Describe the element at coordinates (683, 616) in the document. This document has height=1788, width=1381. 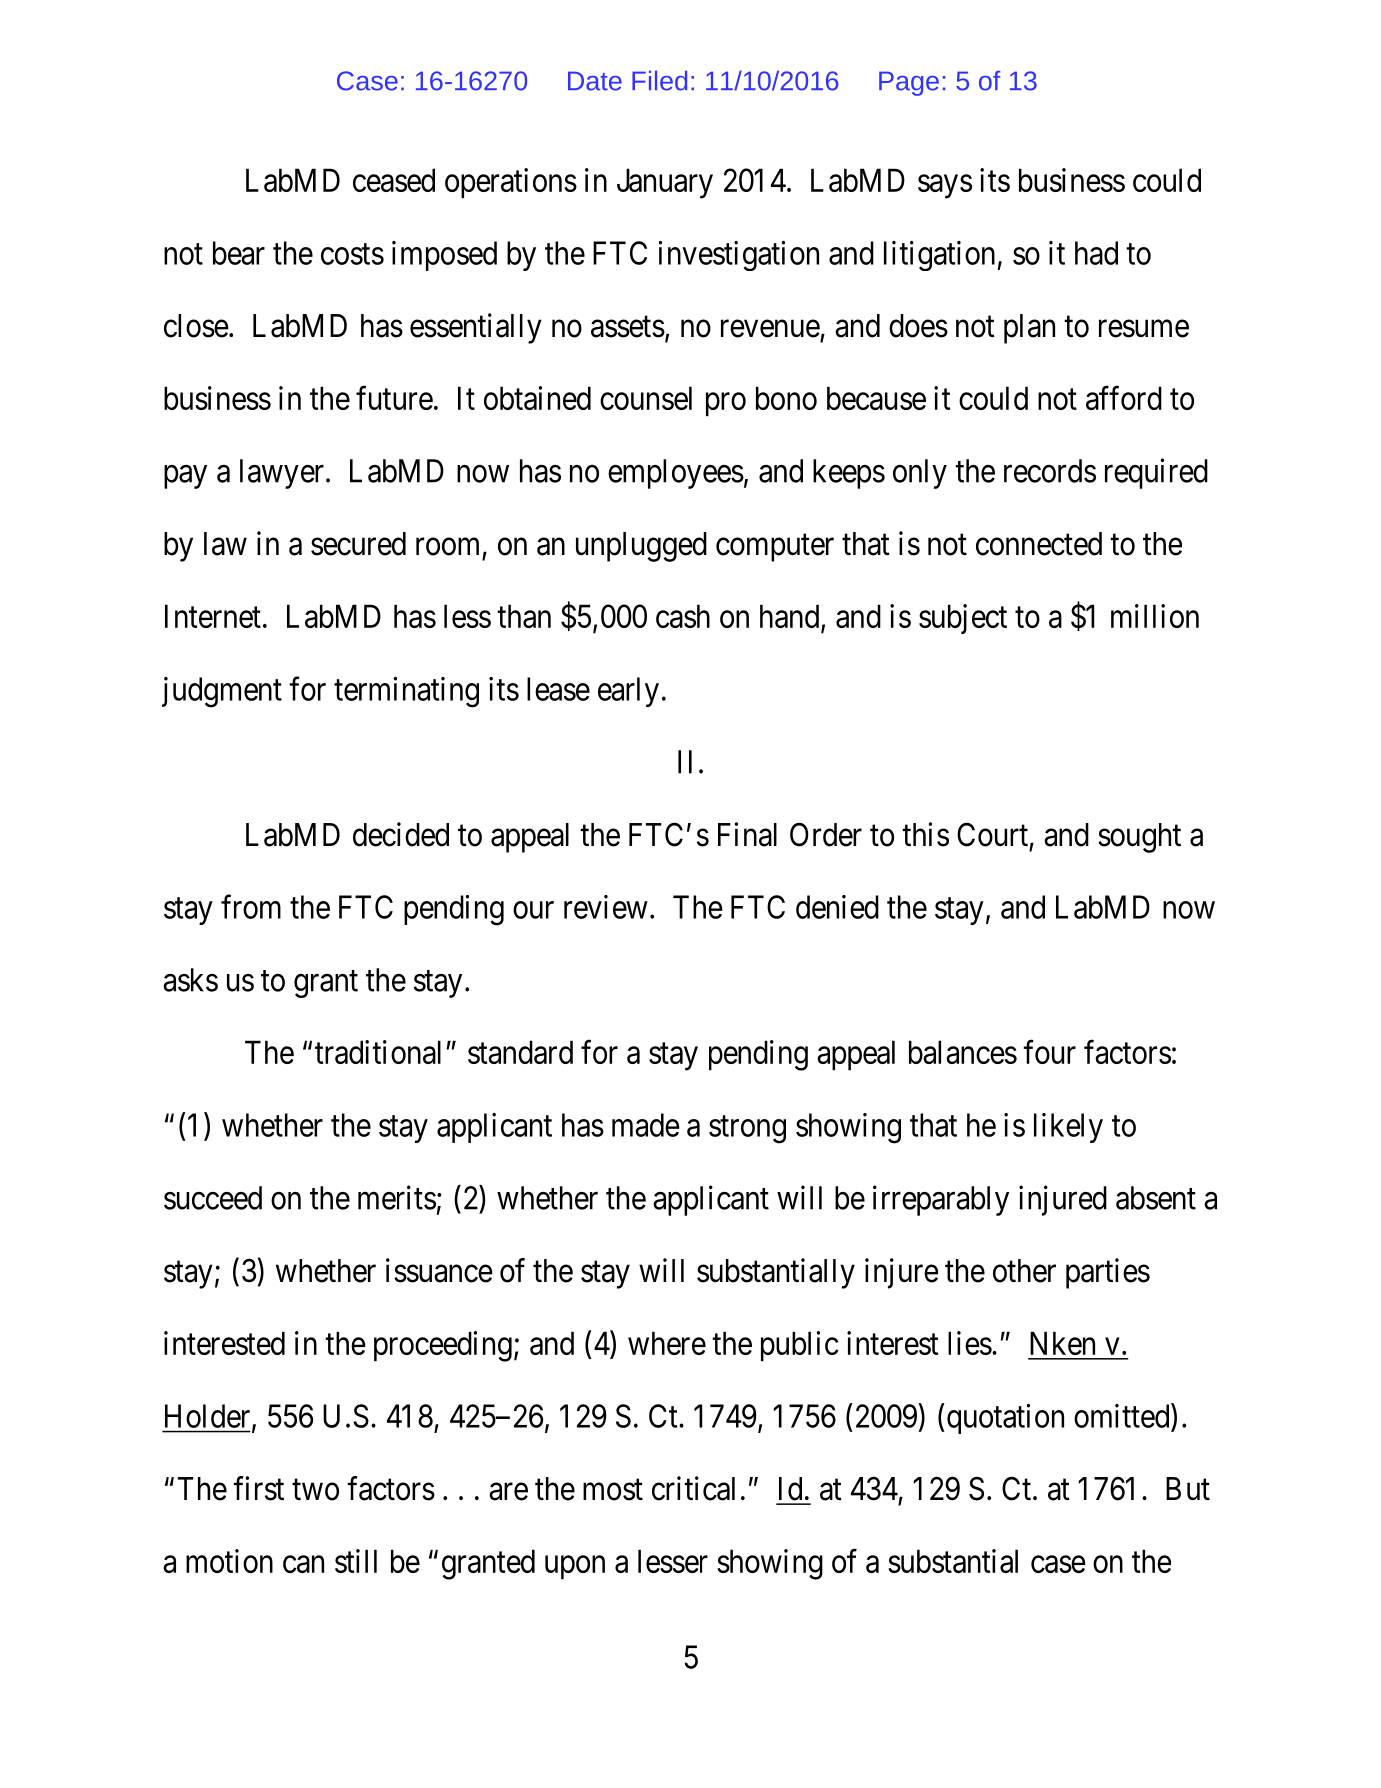
I see `cash` at that location.
